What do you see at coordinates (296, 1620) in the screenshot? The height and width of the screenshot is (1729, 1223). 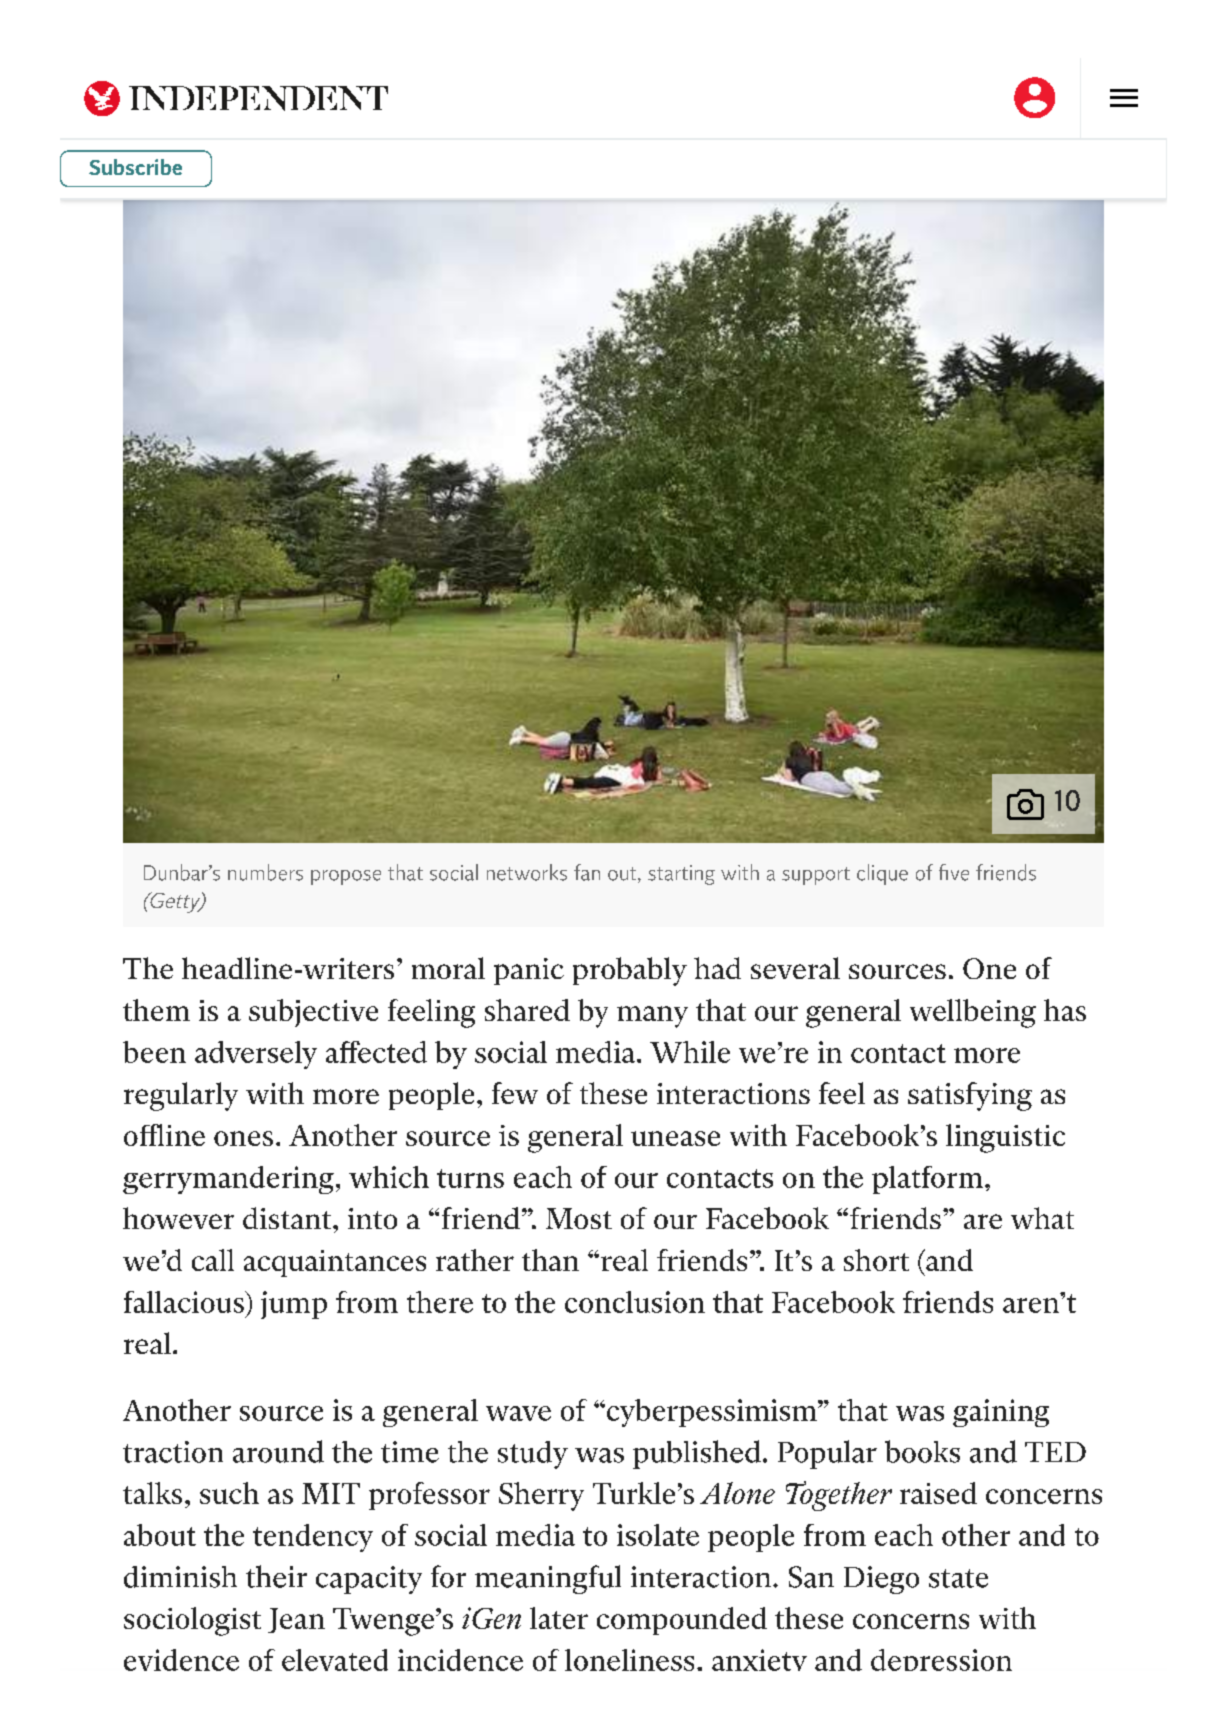 I see `Jean` at bounding box center [296, 1620].
